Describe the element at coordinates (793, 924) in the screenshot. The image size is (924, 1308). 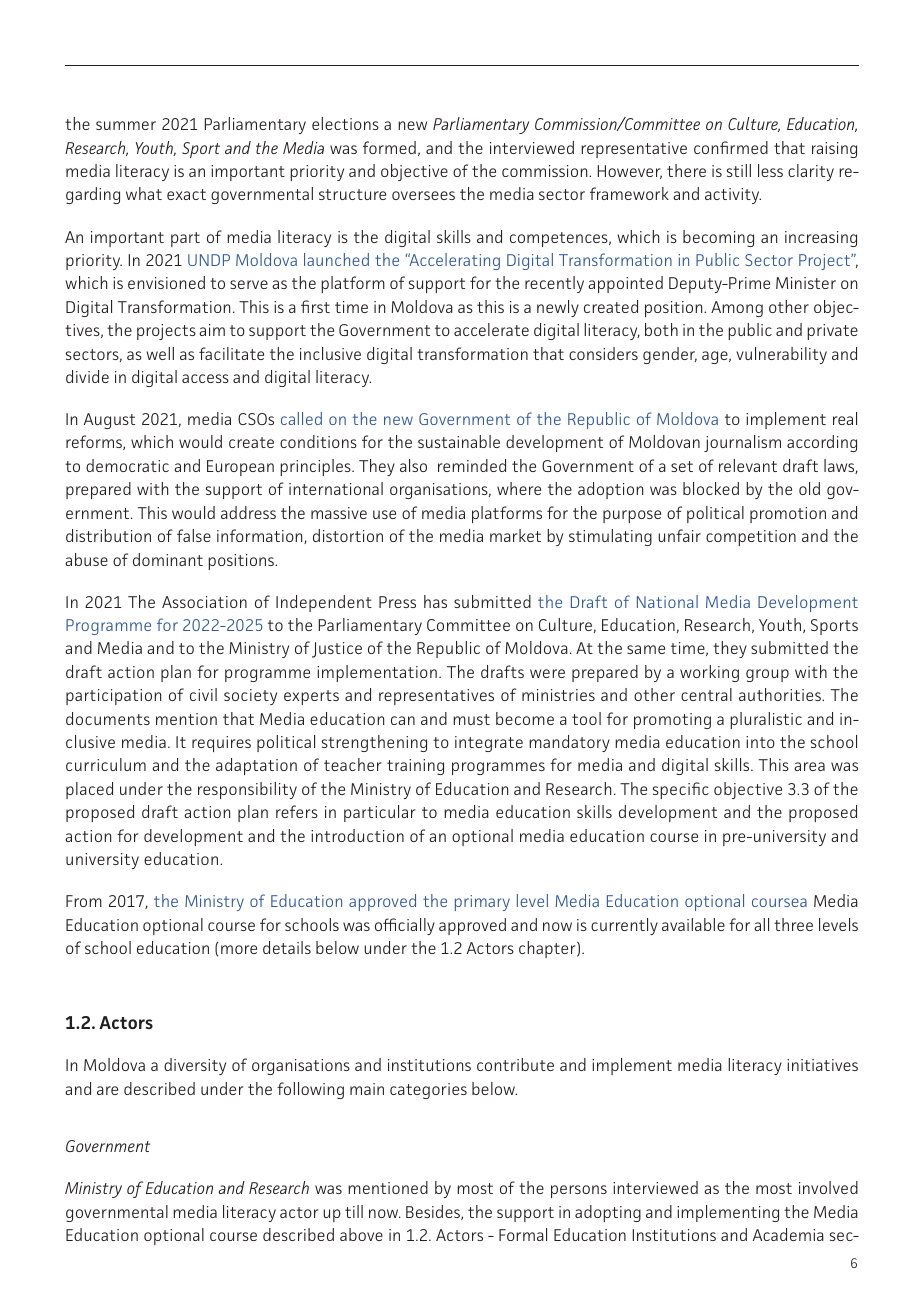
I see `three` at that location.
